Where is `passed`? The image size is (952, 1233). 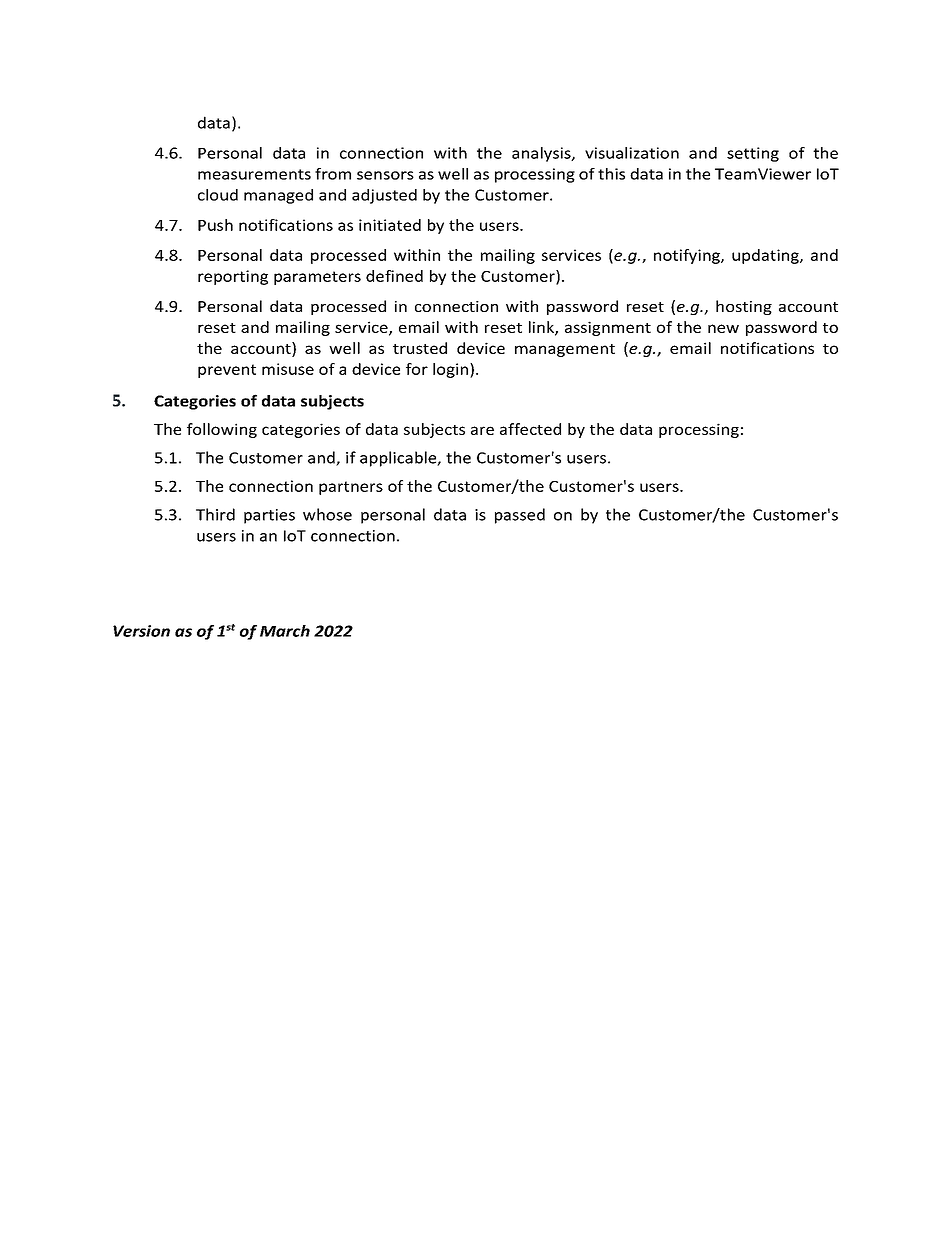 passed is located at coordinates (520, 516).
